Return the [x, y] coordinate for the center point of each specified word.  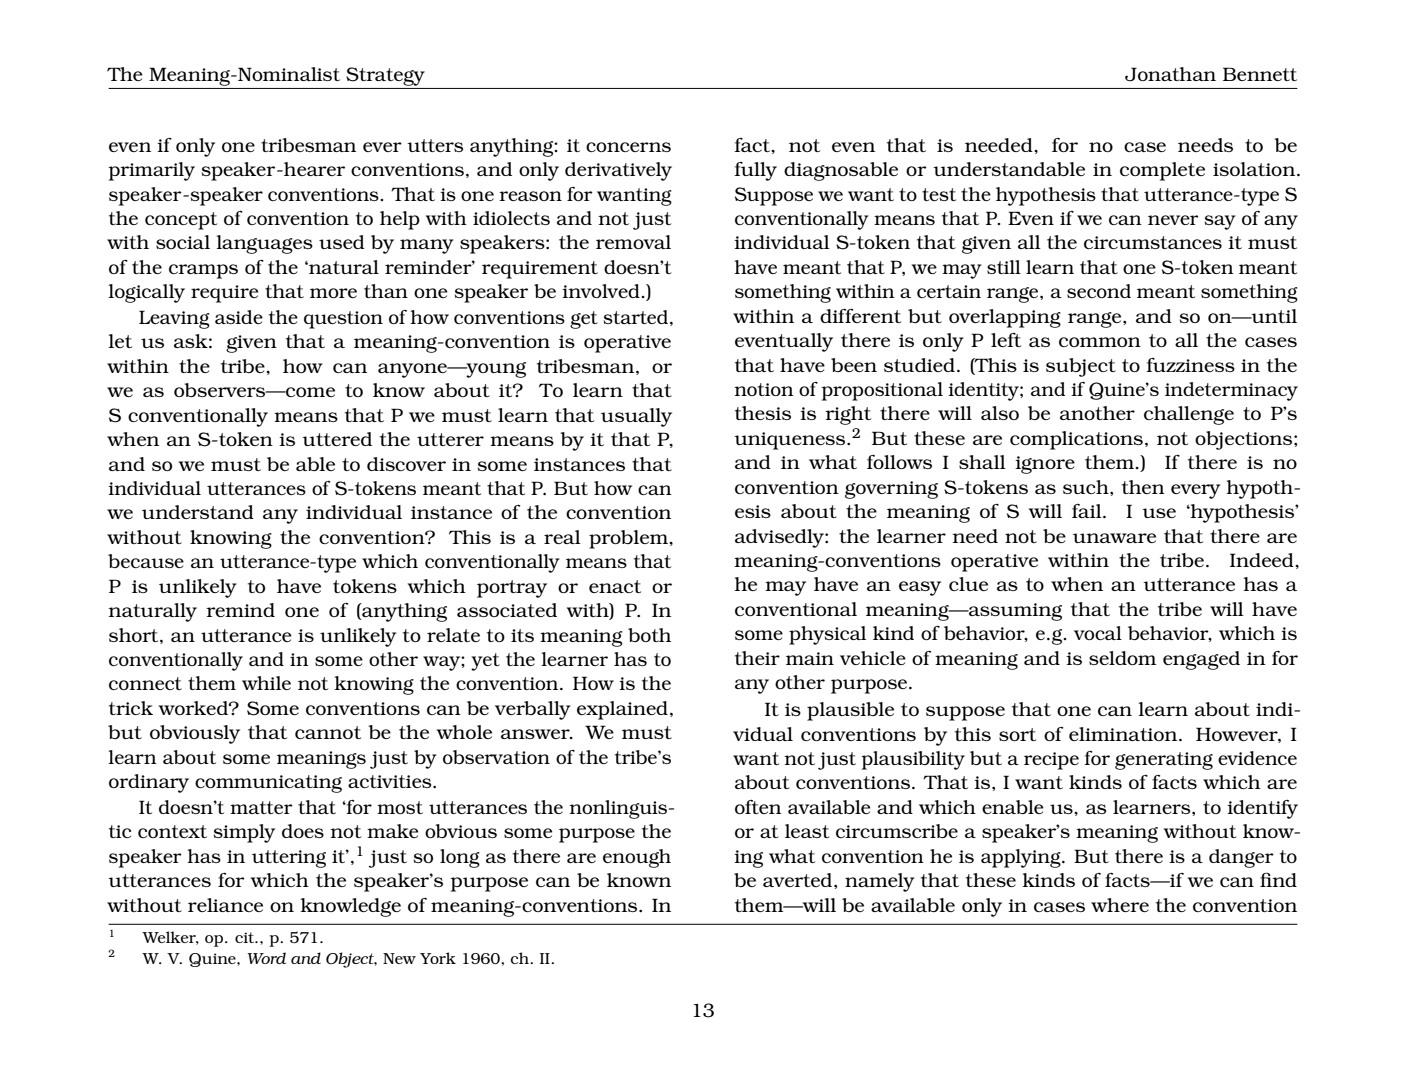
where [1120, 905]
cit [246, 937]
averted [799, 880]
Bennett [1260, 74]
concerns [628, 147]
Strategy [385, 76]
